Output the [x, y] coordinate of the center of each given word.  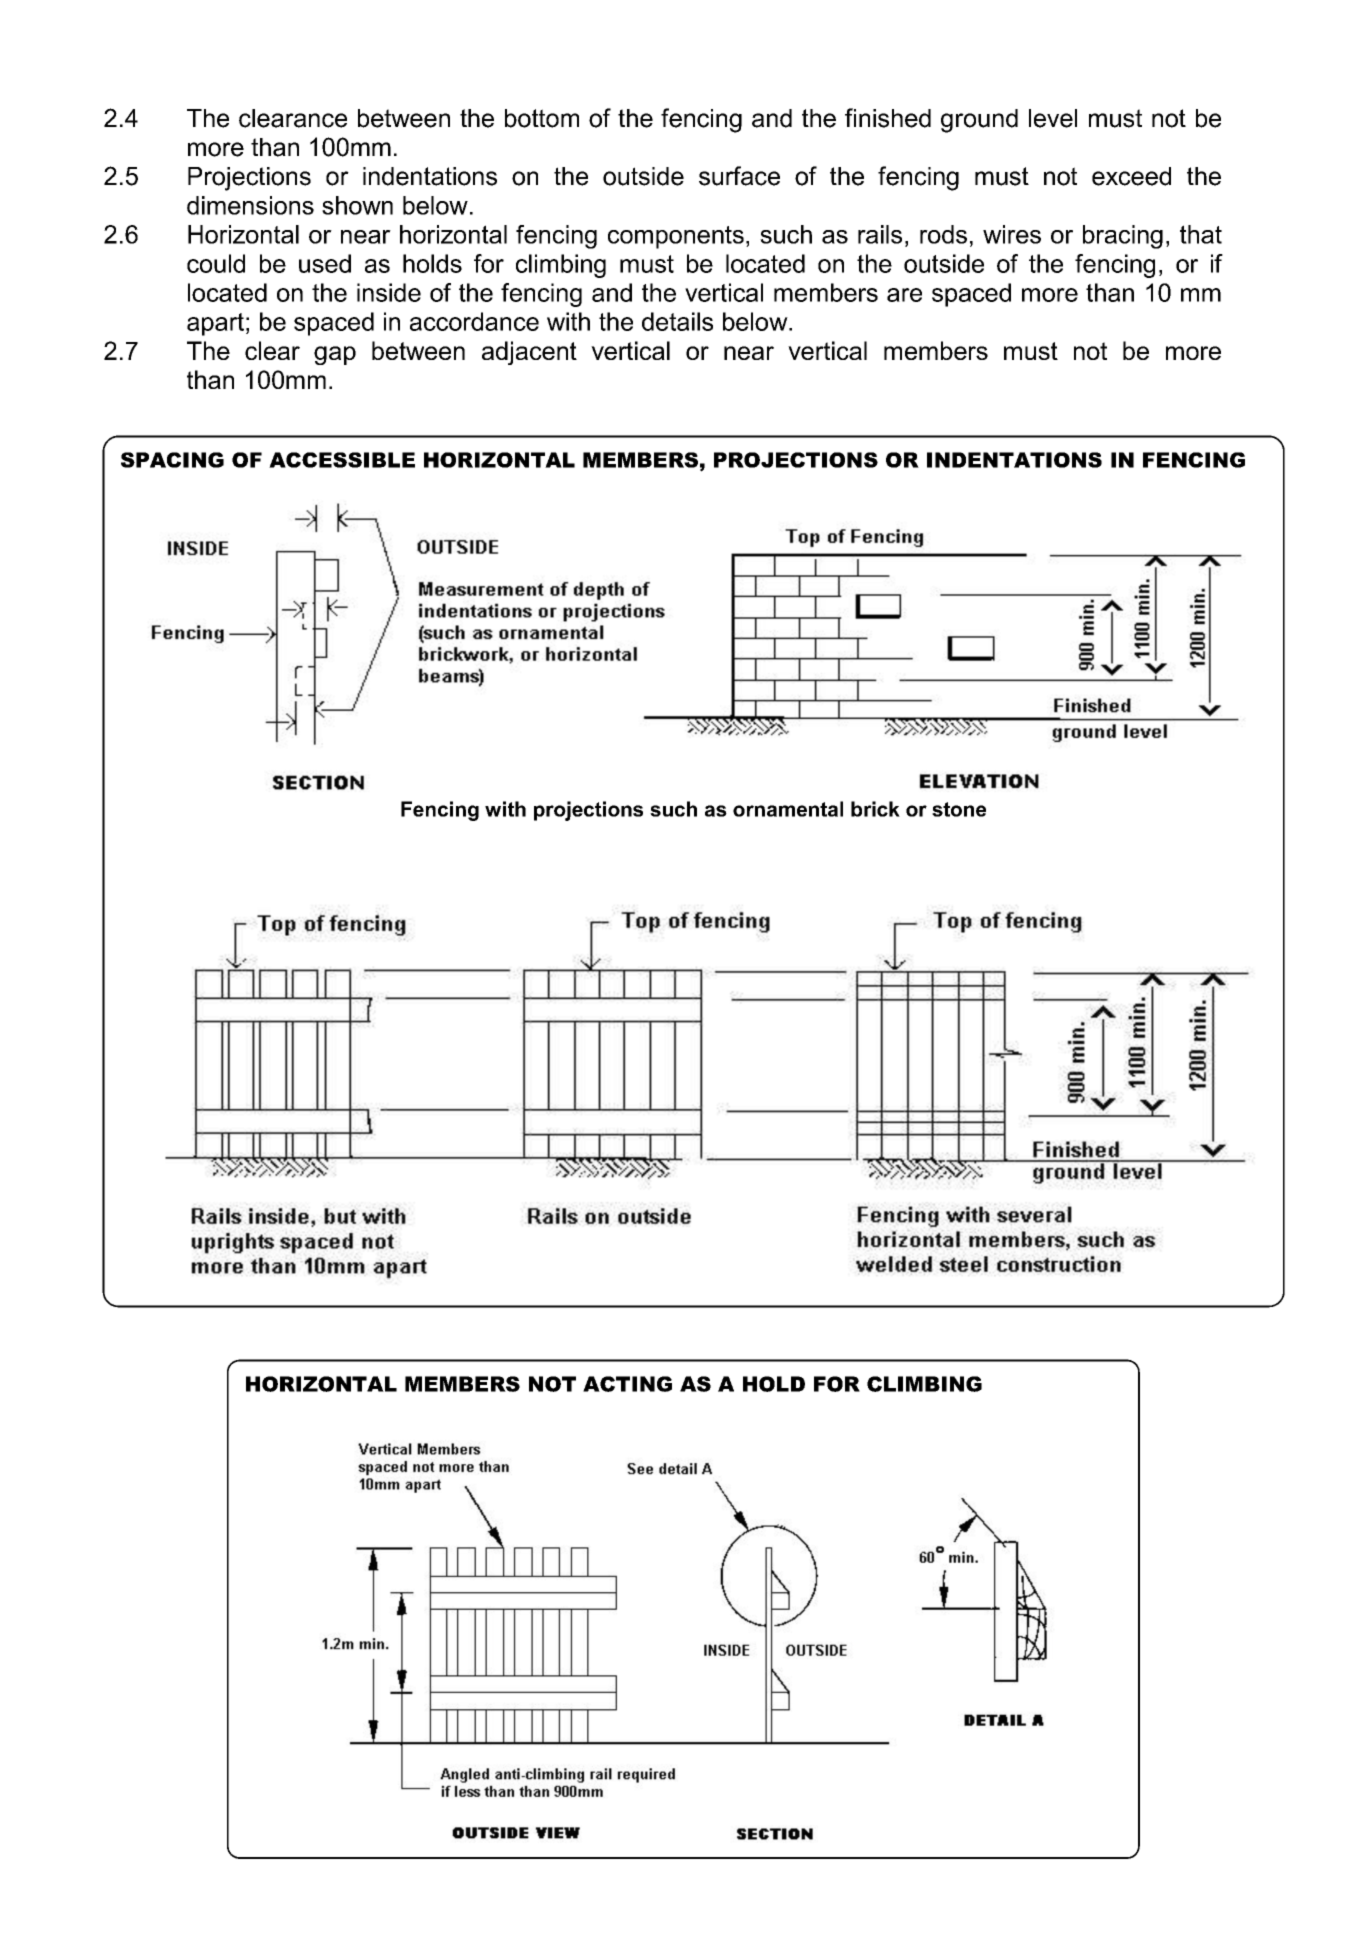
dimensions [250, 205]
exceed [1131, 176]
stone [959, 809]
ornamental [788, 809]
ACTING [627, 1384]
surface [739, 176]
